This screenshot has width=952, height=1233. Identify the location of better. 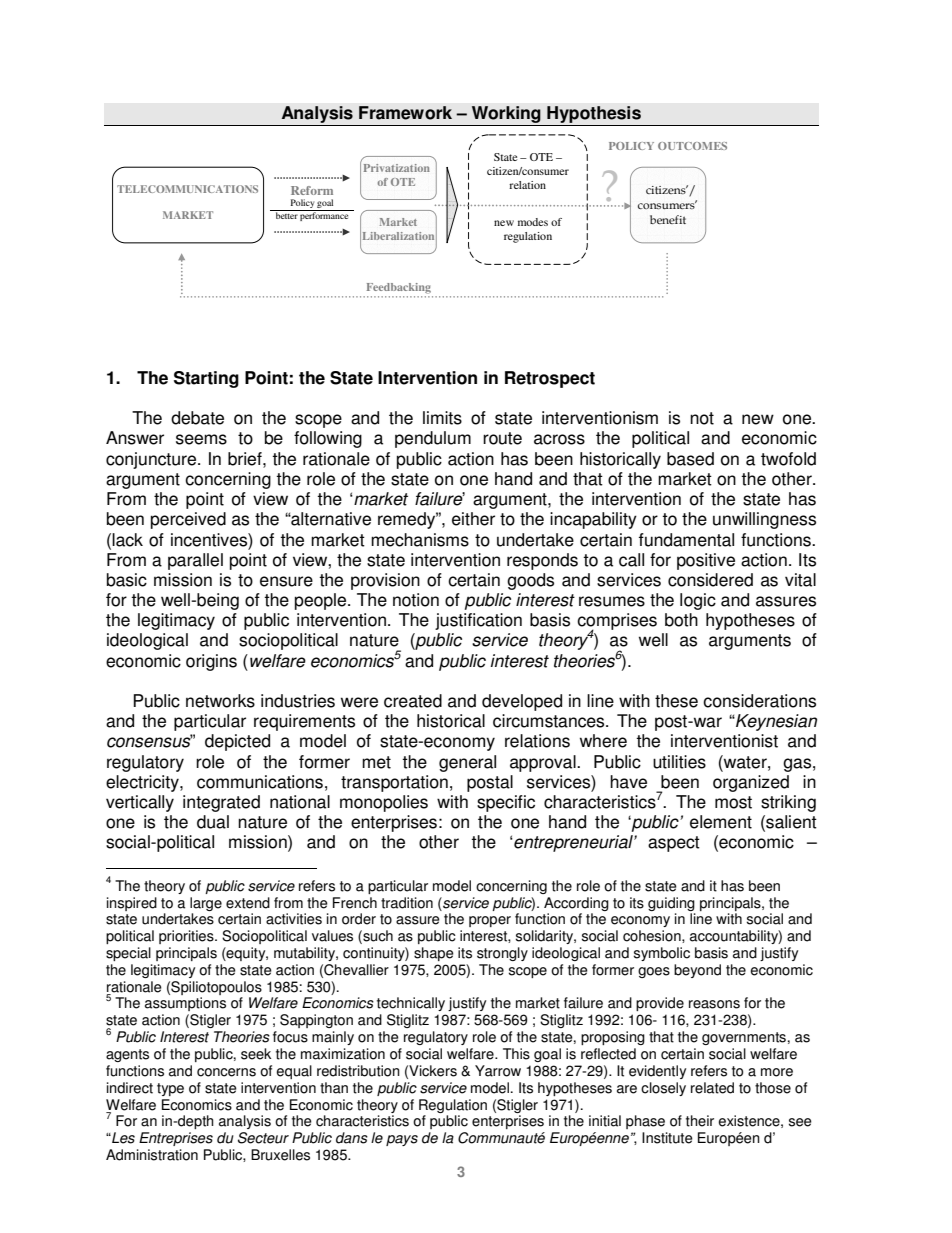
(286, 214).
